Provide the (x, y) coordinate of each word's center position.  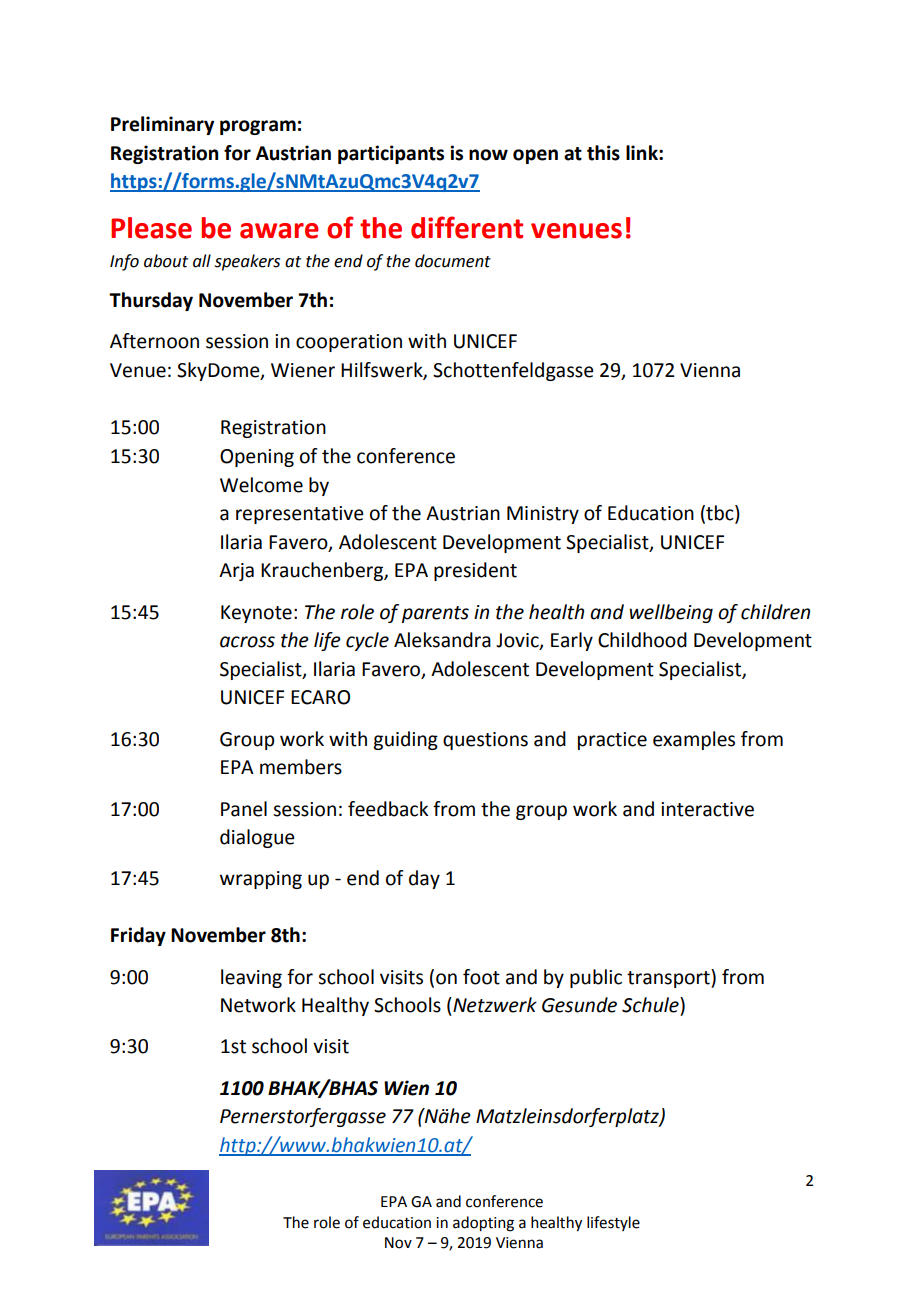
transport (669, 978)
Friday (138, 936)
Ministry (543, 515)
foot (481, 977)
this (603, 153)
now (488, 155)
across (247, 642)
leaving (251, 978)
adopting (483, 1224)
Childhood (642, 640)
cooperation (349, 343)
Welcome (261, 485)
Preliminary (162, 125)
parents (435, 614)
